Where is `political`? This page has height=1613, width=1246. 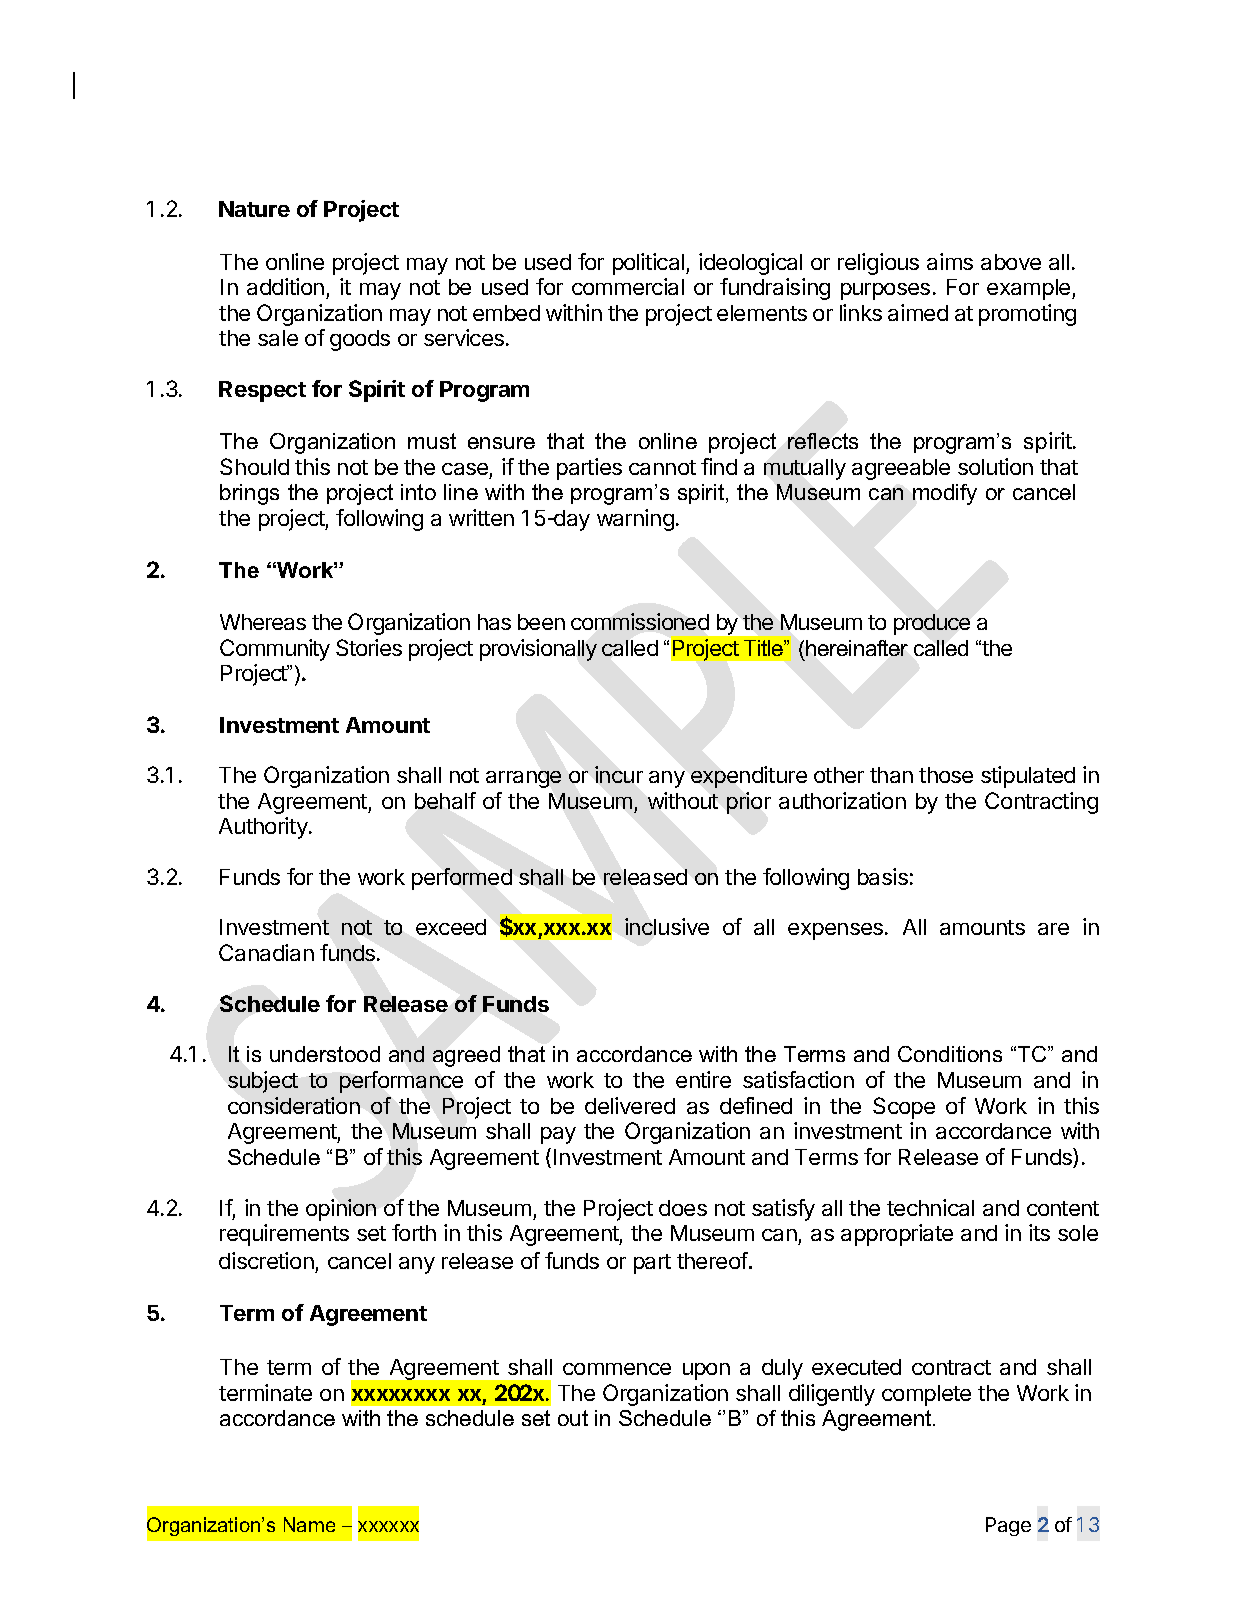 political is located at coordinates (650, 264).
